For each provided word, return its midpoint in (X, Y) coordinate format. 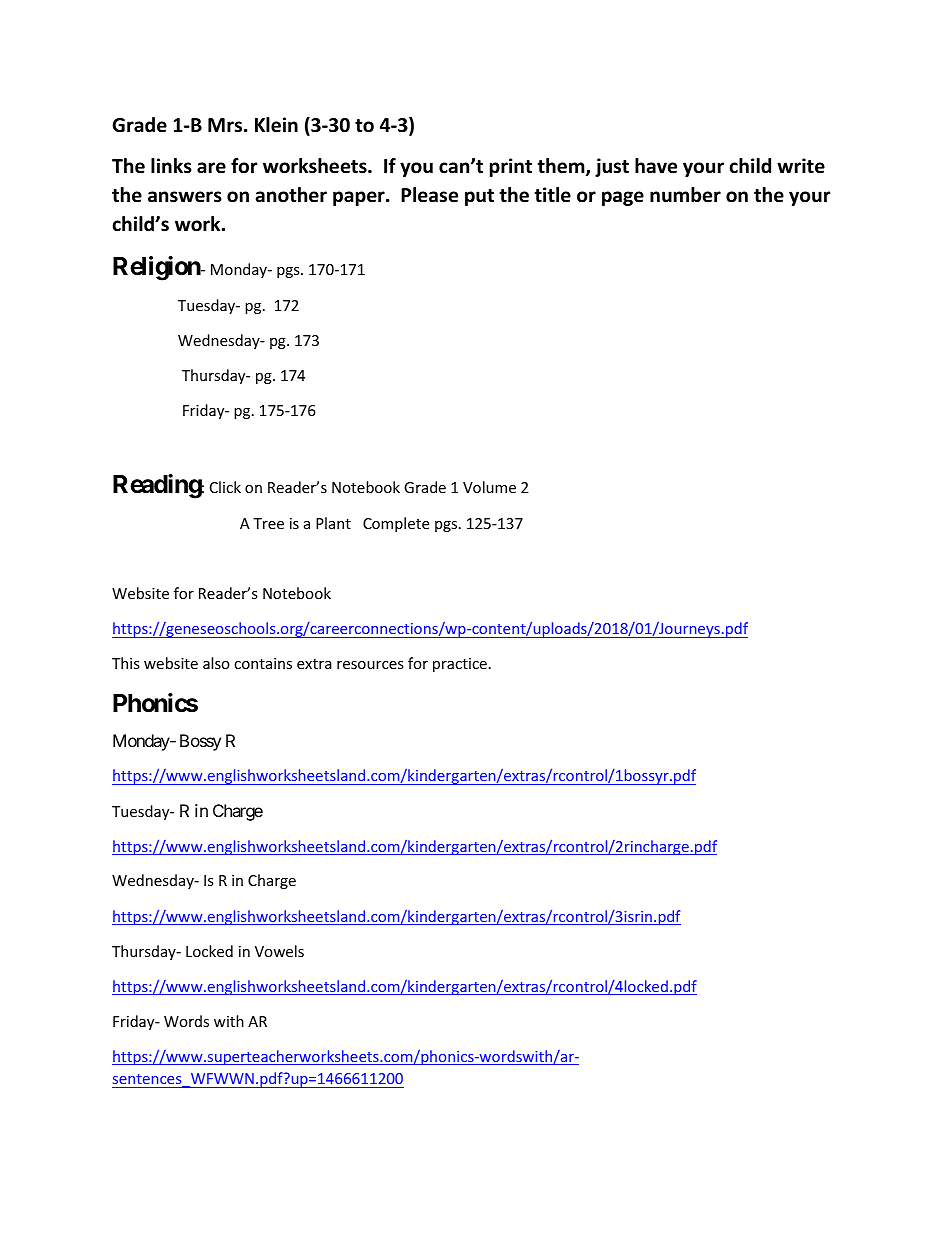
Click (225, 487)
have (656, 166)
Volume (489, 487)
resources (370, 665)
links (171, 166)
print (511, 167)
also (216, 663)
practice (460, 665)
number (685, 195)
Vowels (279, 951)
